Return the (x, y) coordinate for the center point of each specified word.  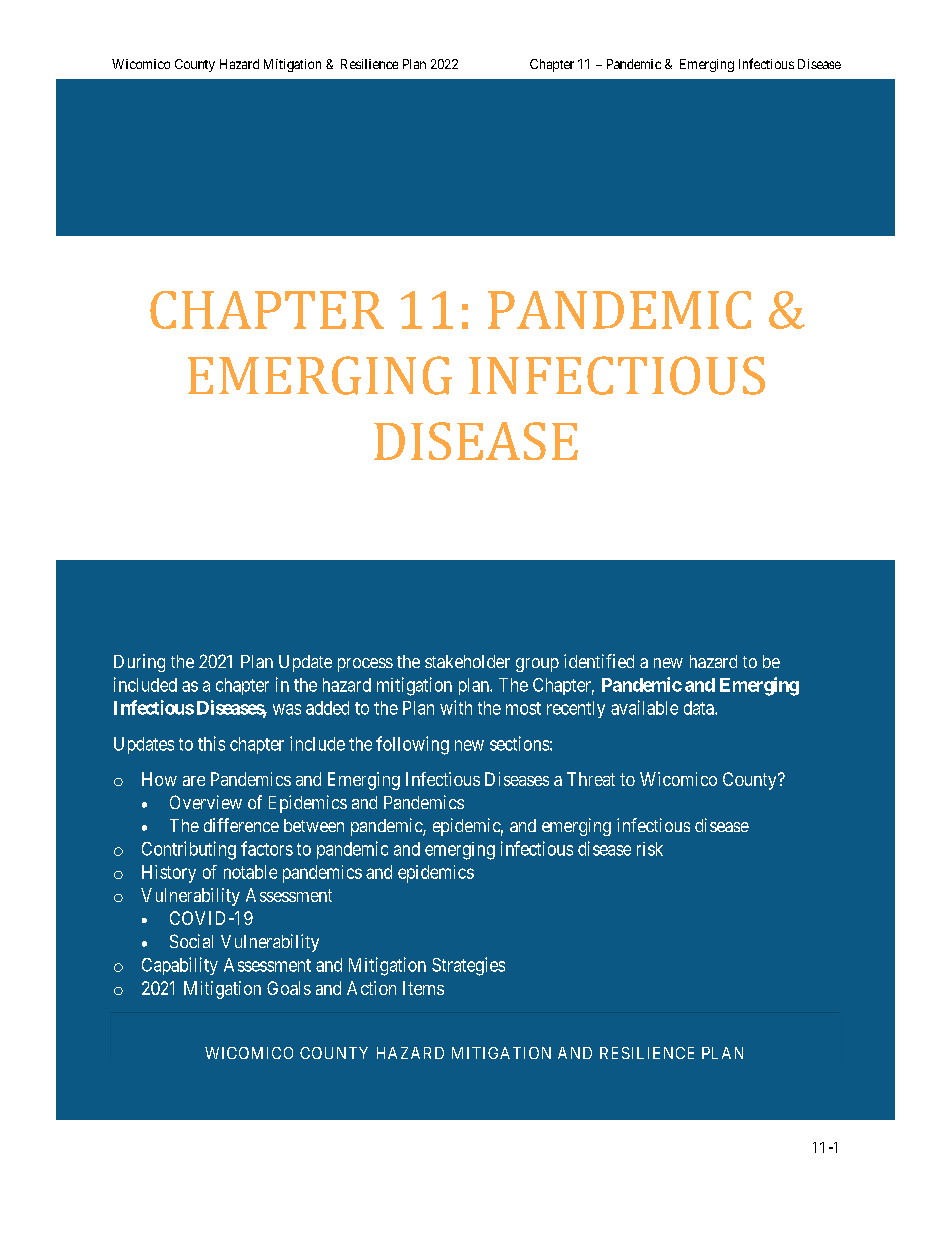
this (211, 743)
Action (371, 988)
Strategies (468, 966)
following (412, 745)
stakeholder (467, 661)
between (314, 825)
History (169, 874)
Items (423, 988)
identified (599, 661)
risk (650, 849)
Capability (180, 966)
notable (250, 872)
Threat (591, 779)
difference (241, 825)
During (139, 663)
